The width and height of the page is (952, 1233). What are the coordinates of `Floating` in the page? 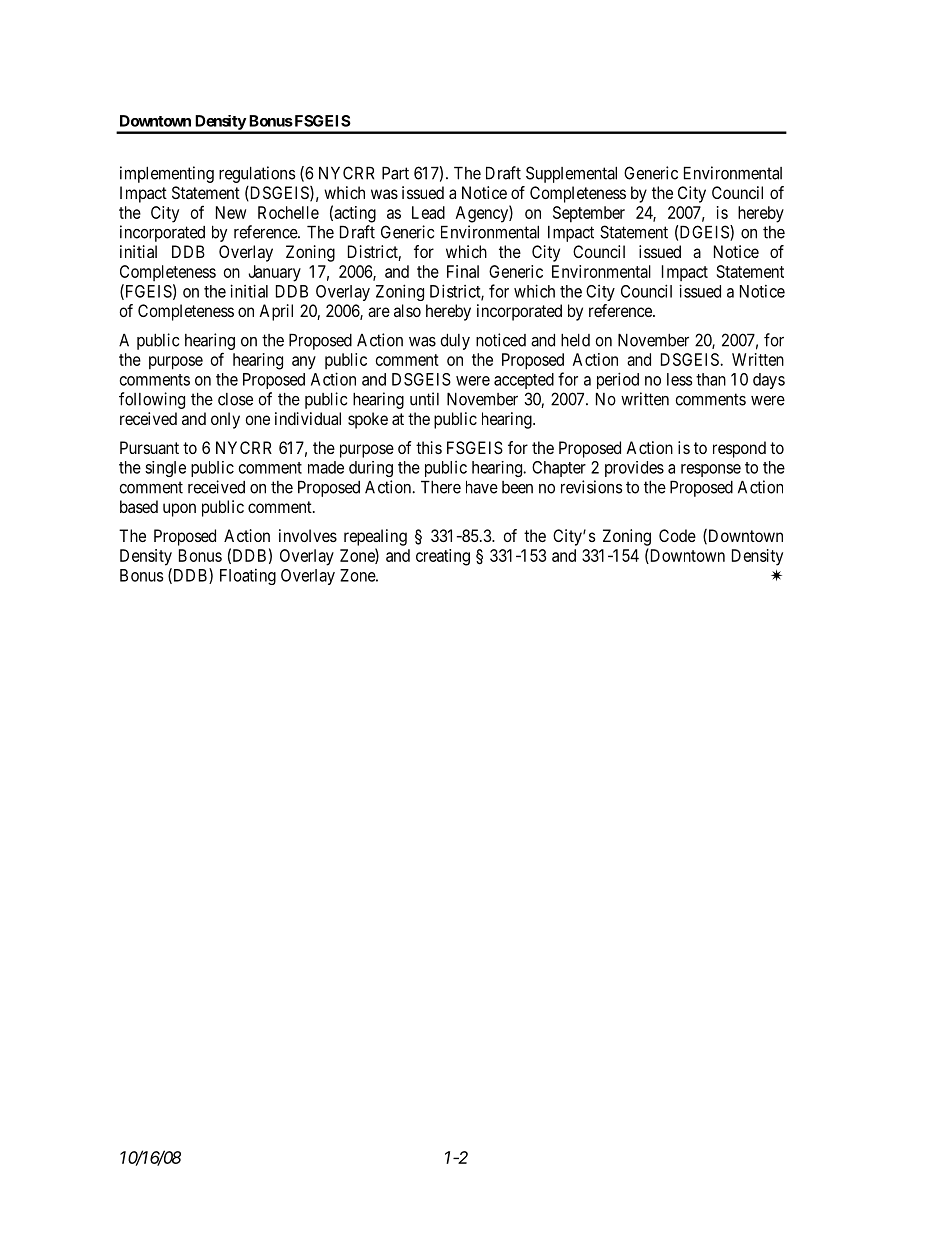 It's located at (248, 577).
